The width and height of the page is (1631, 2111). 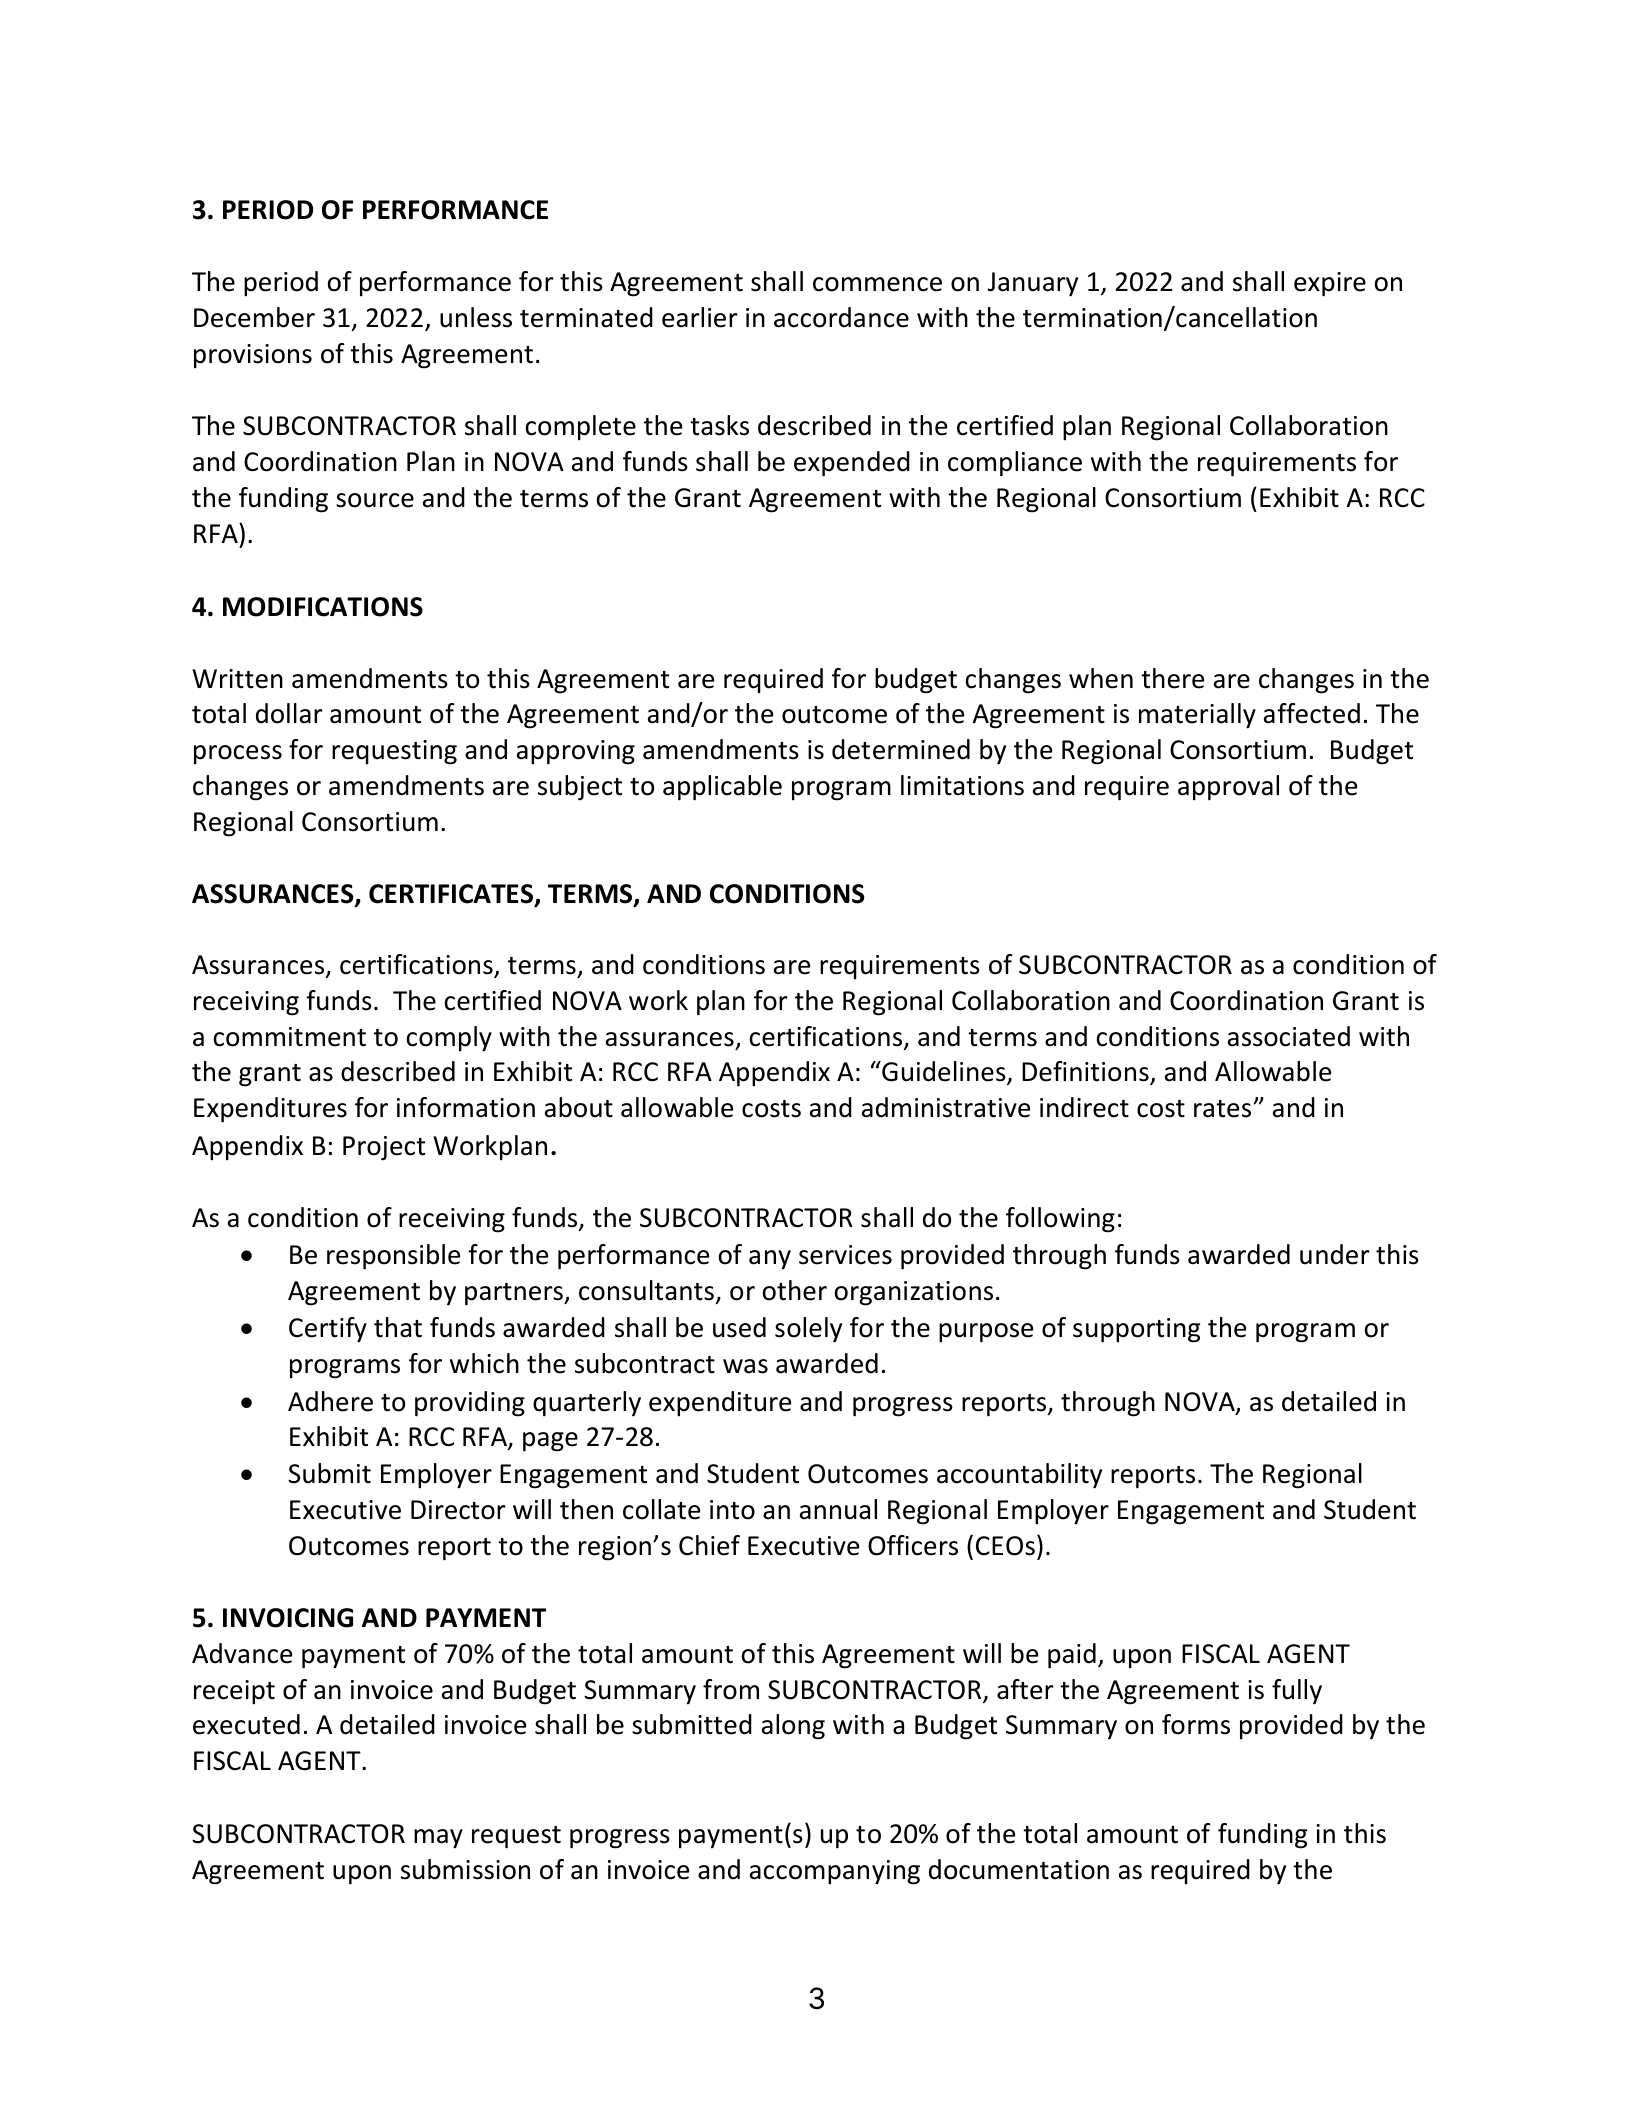 What do you see at coordinates (1330, 284) in the page?
I see `expire` at bounding box center [1330, 284].
